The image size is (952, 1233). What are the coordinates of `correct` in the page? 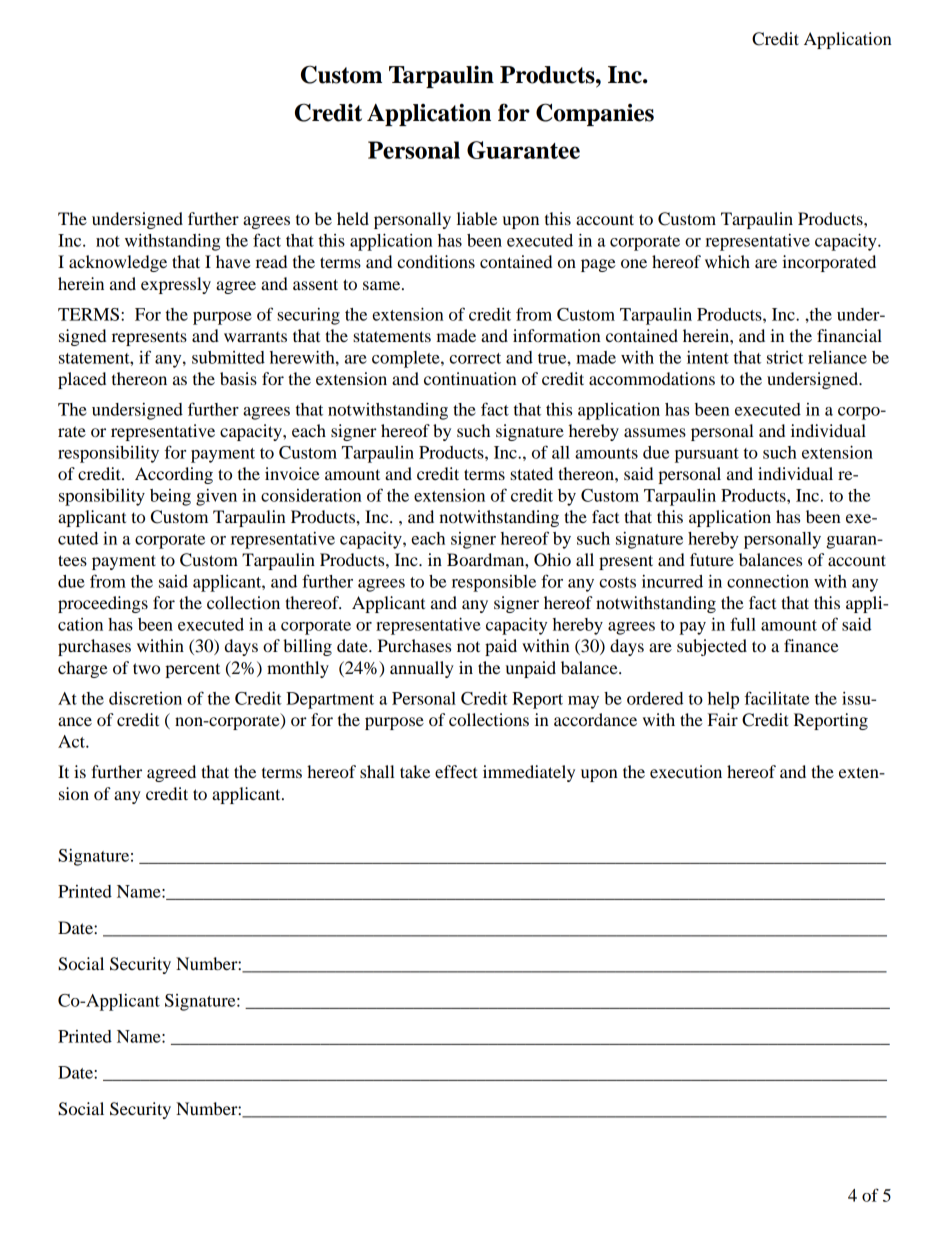 It's located at (475, 358).
